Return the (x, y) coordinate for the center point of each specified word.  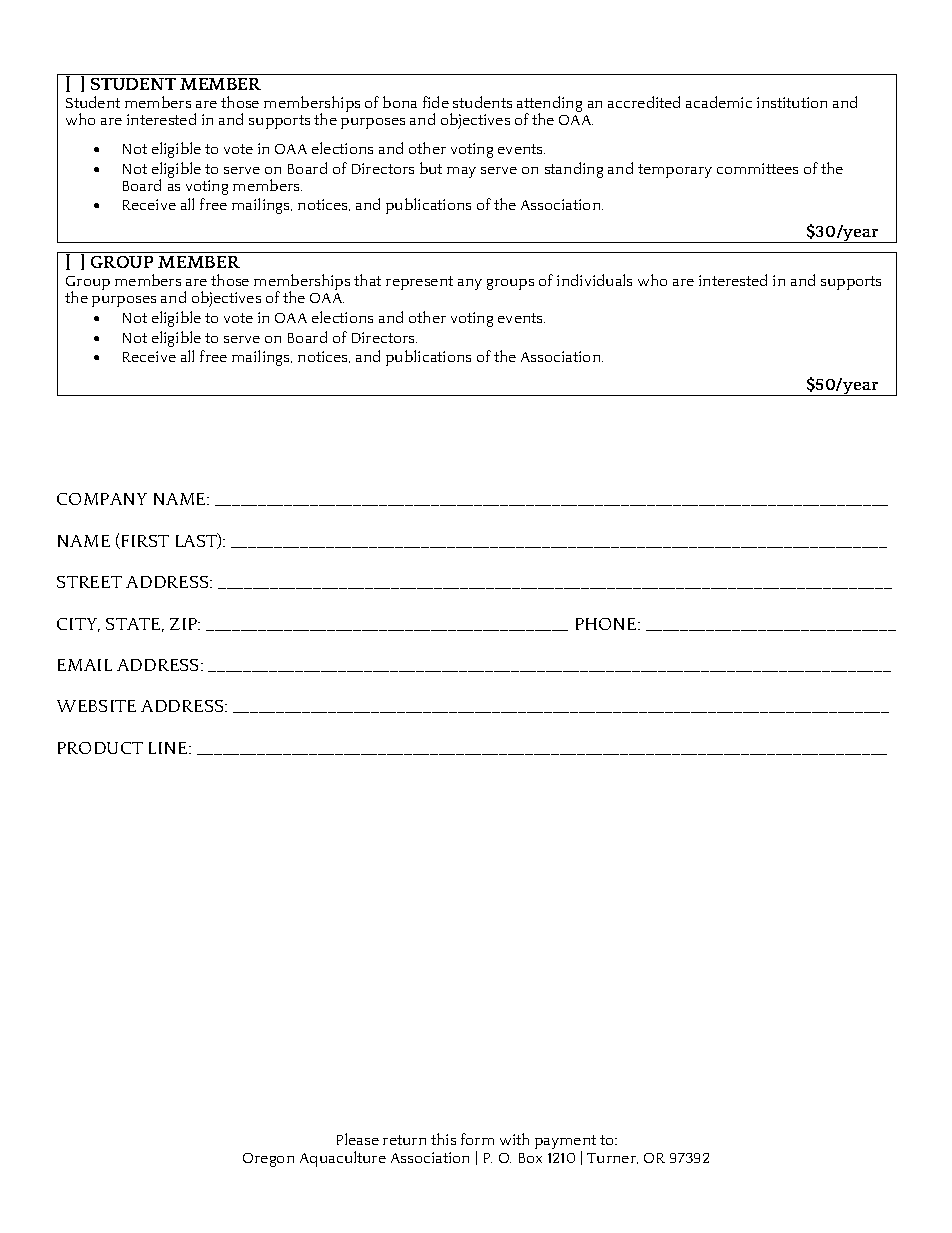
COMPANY (102, 499)
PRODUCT (100, 748)
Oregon (268, 1160)
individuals (594, 280)
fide (436, 102)
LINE (169, 748)
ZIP (185, 624)
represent (419, 283)
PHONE (607, 624)
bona (400, 102)
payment (565, 1143)
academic (719, 102)
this (443, 1139)
